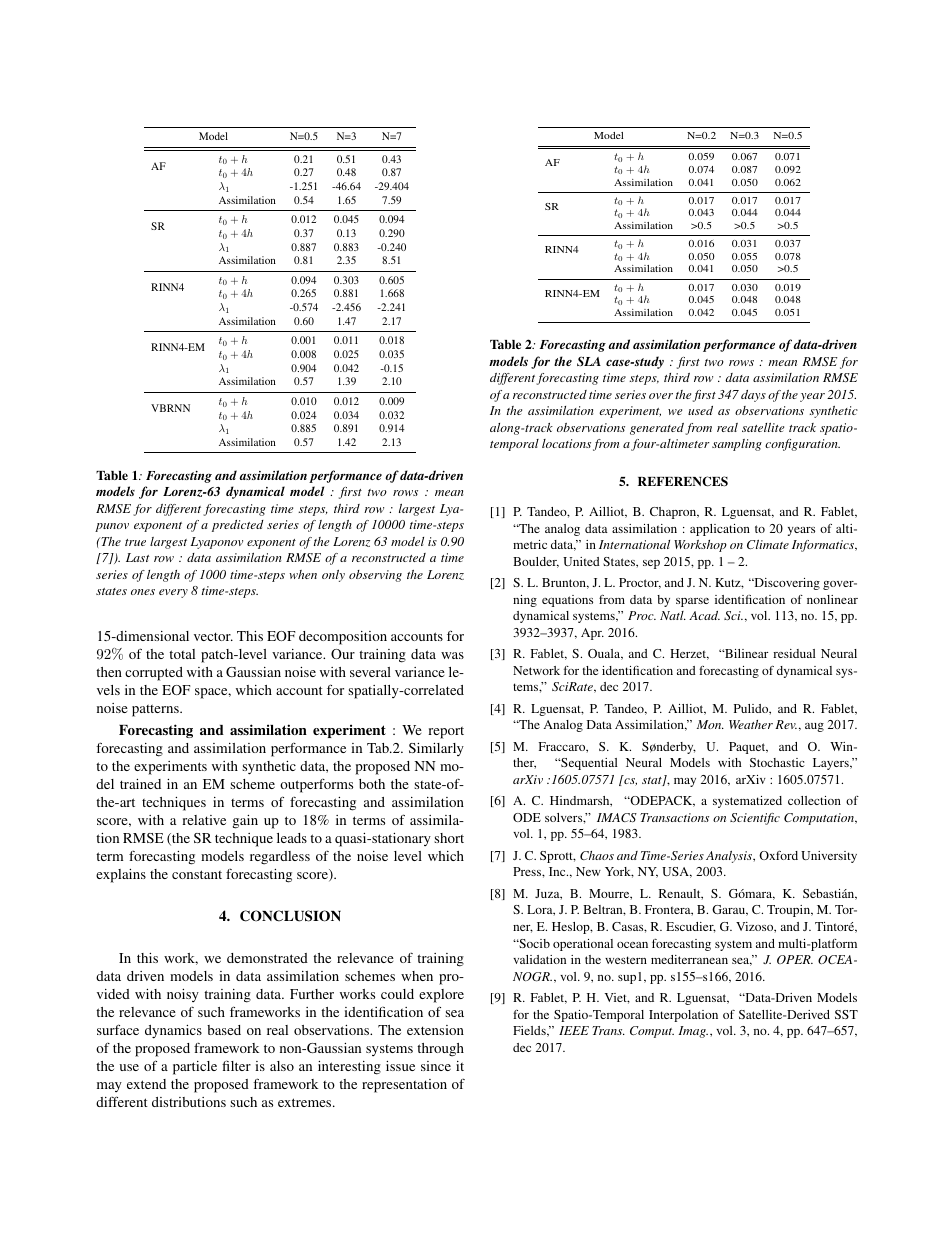 This document has width=952, height=1233. Describe the element at coordinates (197, 874) in the document. I see `constant` at that location.
